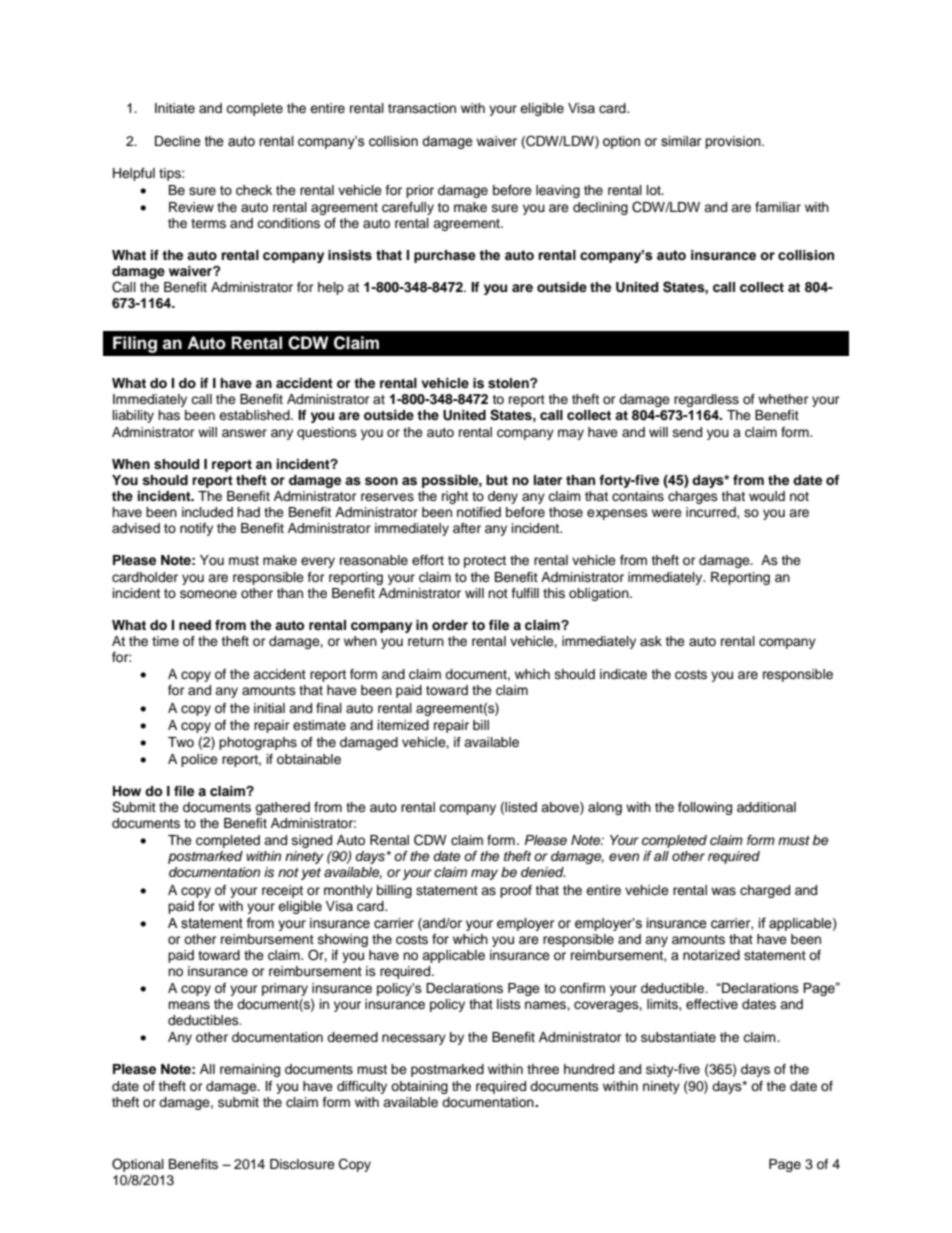  I want to click on Decline, so click(178, 141).
